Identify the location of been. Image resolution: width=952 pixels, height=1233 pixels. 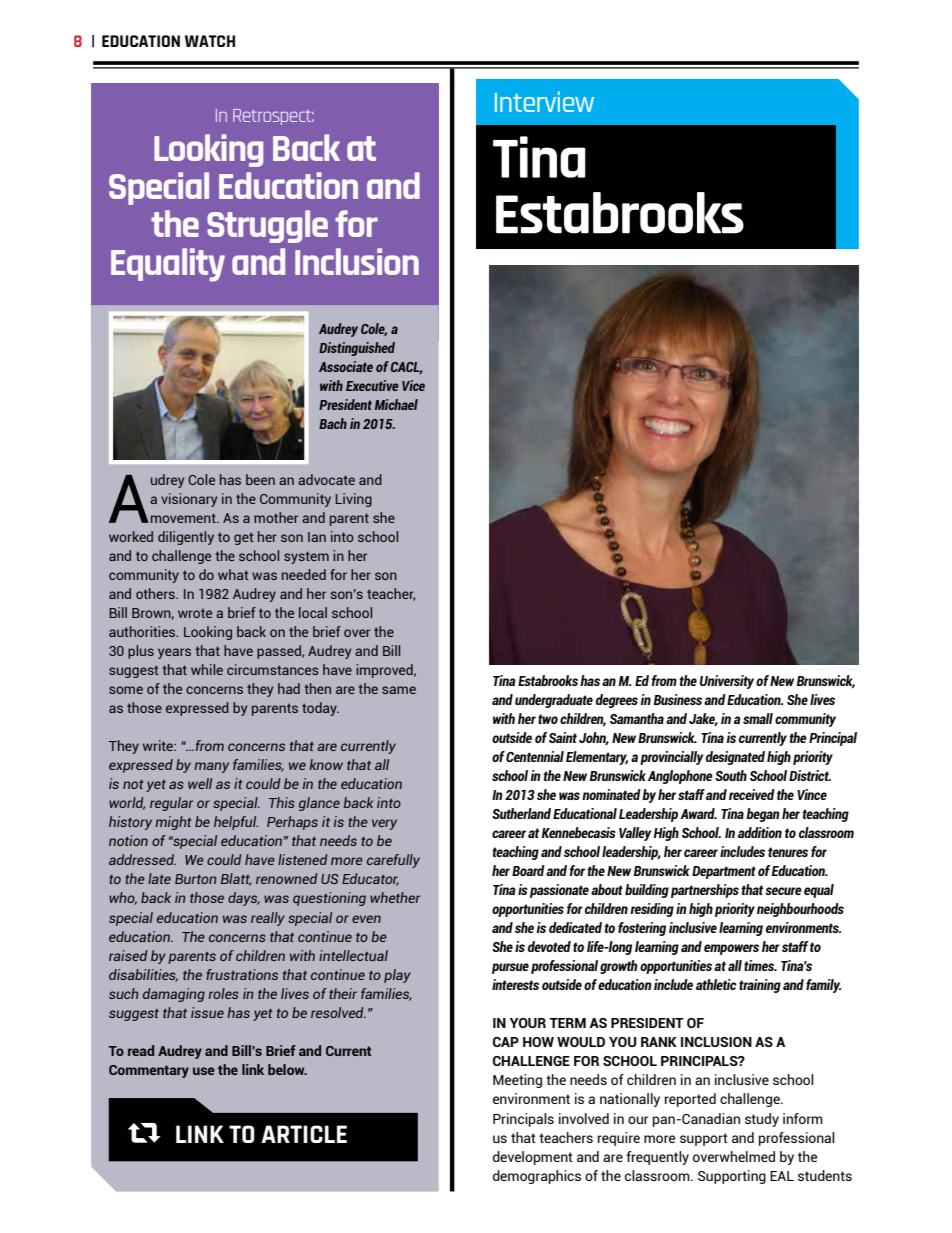
(260, 479).
